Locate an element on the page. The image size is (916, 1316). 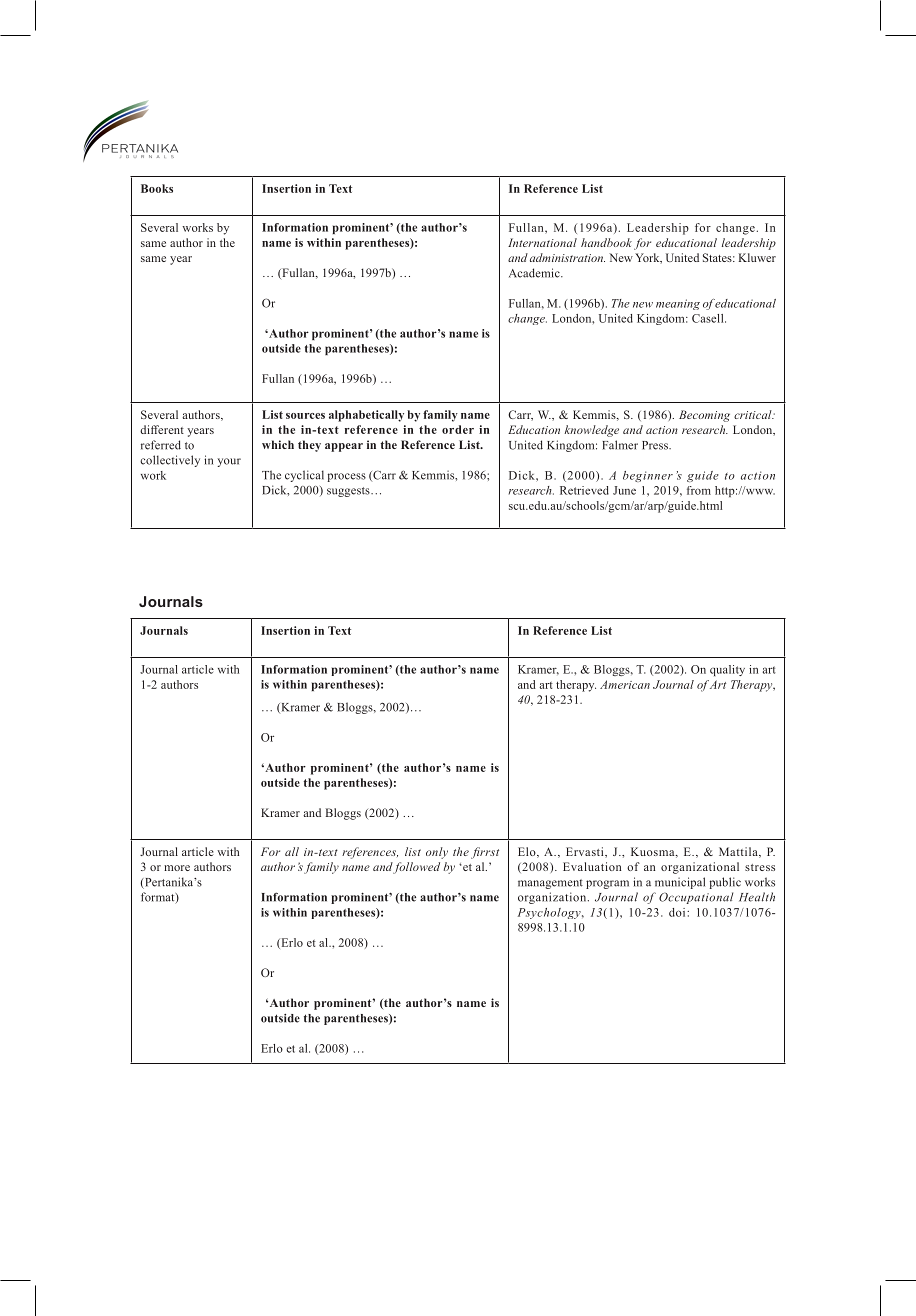
suggests is located at coordinates (349, 492).
